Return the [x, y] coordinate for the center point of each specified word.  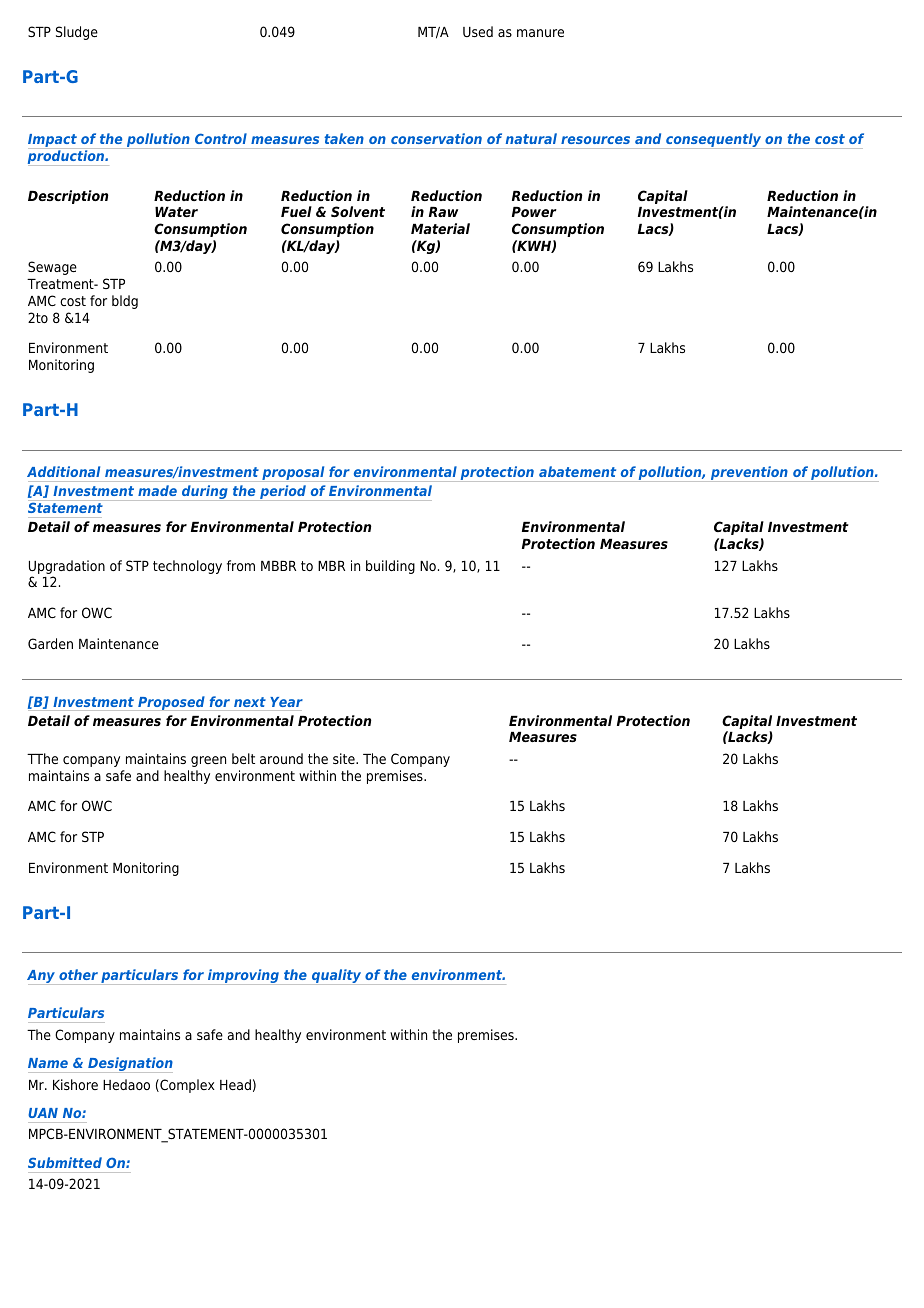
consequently [714, 141]
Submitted [65, 1162]
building [390, 567]
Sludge [77, 33]
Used [478, 31]
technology [187, 567]
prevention [749, 474]
